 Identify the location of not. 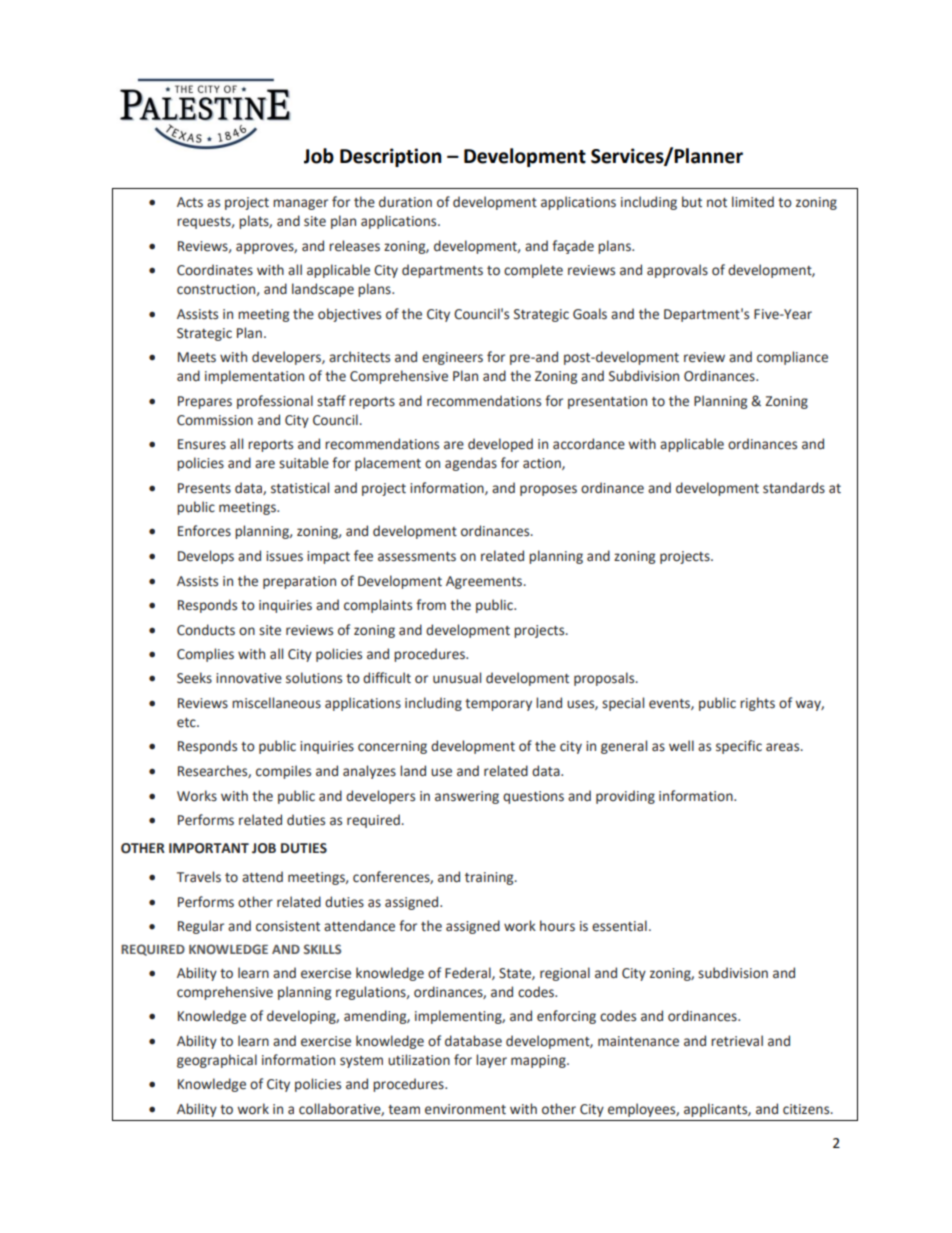
(717, 203).
